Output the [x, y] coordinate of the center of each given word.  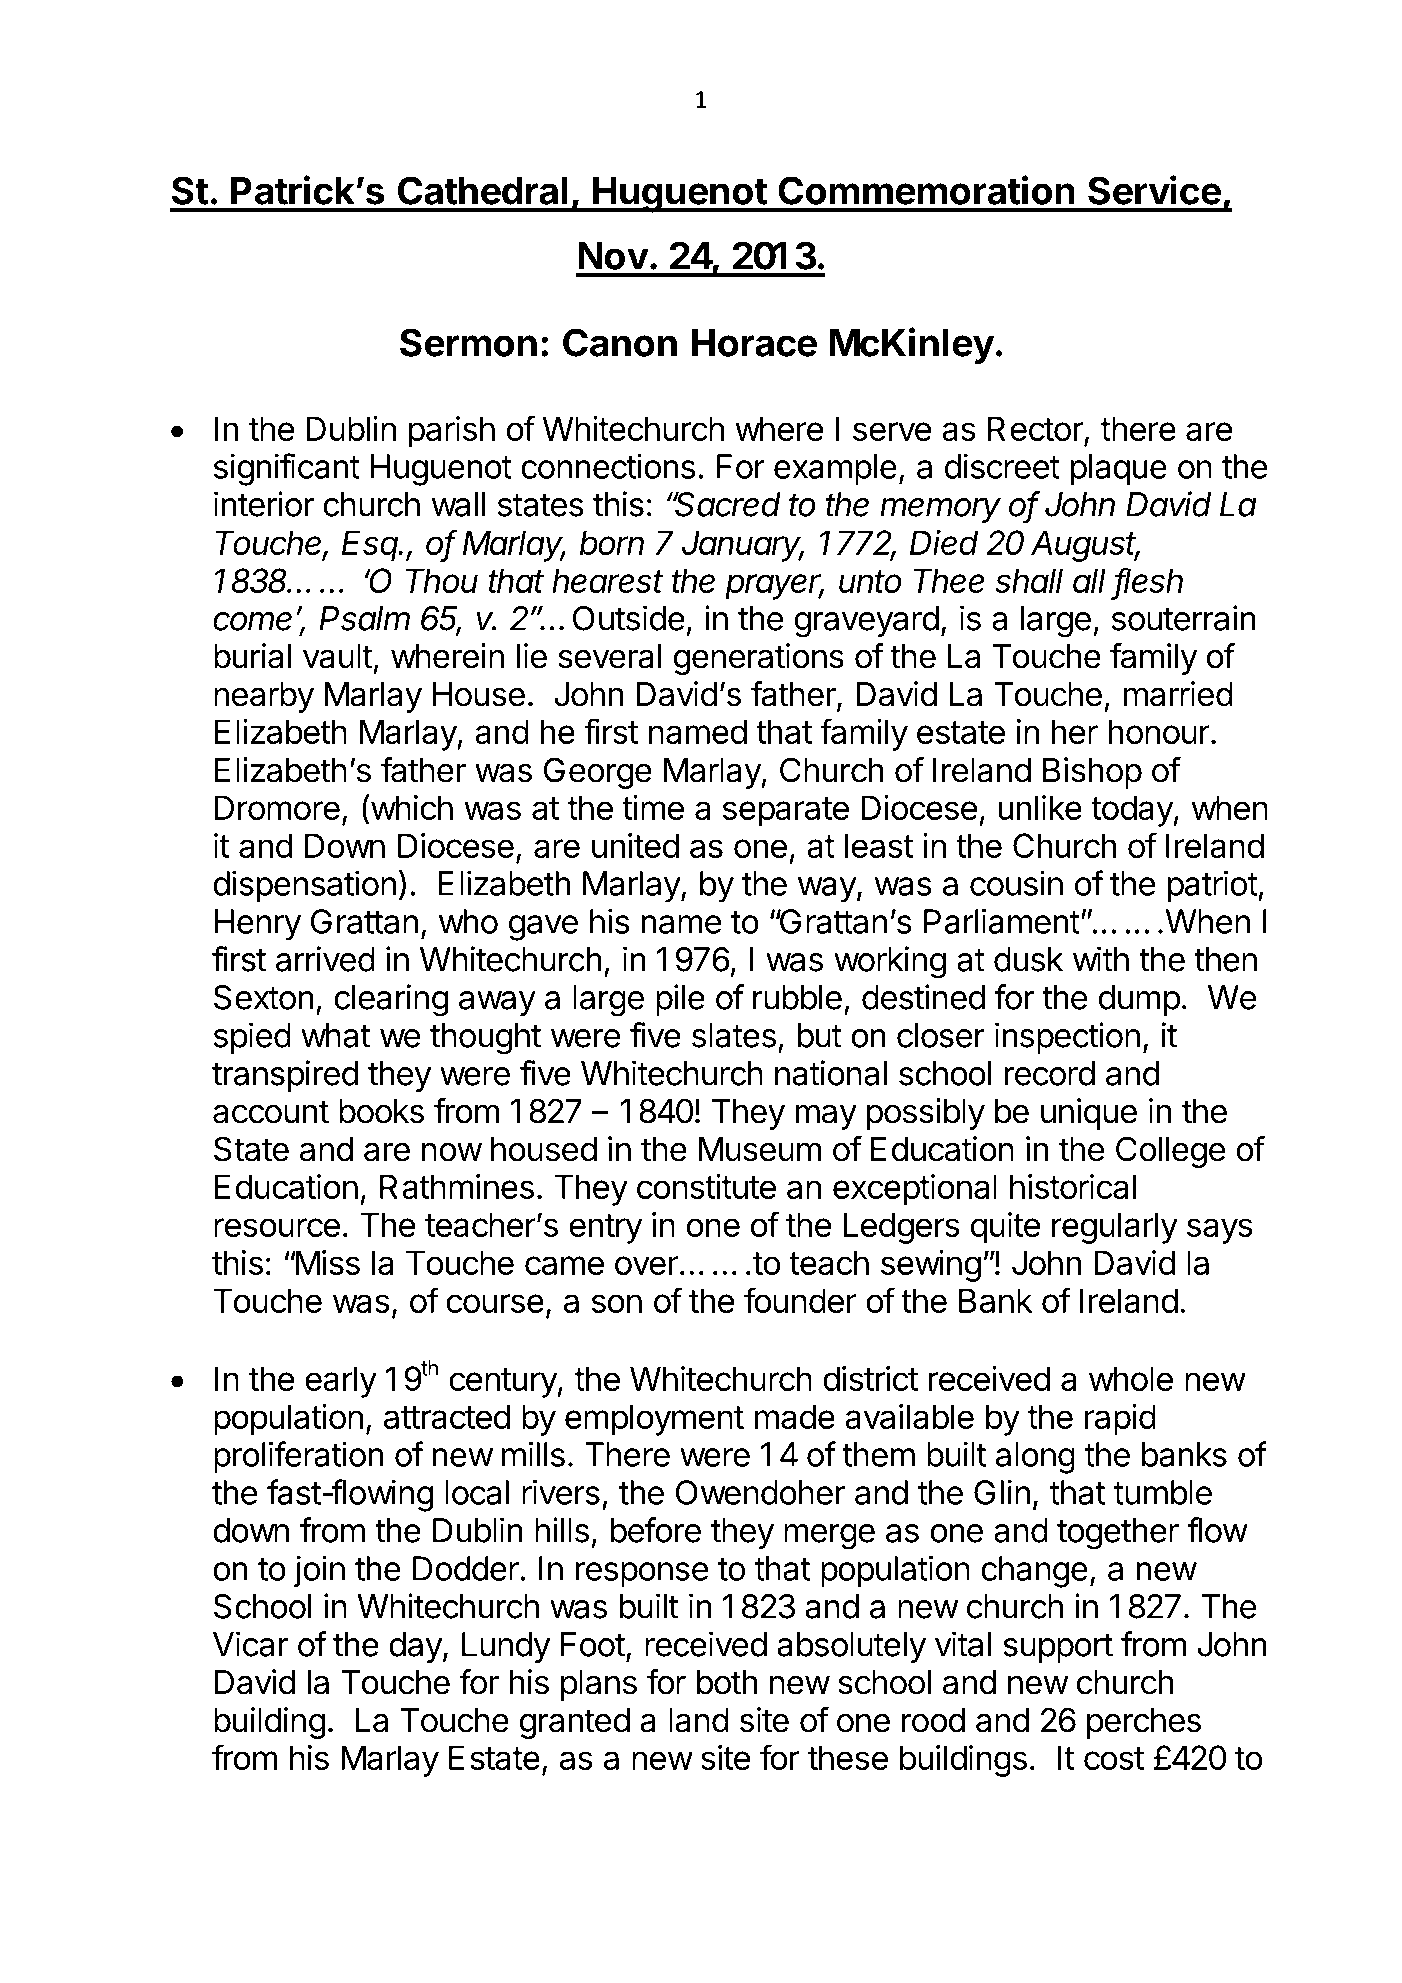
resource [277, 1227]
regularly [1115, 1228]
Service [1154, 190]
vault [338, 656]
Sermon [468, 342]
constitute [706, 1186]
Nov [613, 256]
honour [1159, 731]
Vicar [251, 1644]
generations [759, 659]
